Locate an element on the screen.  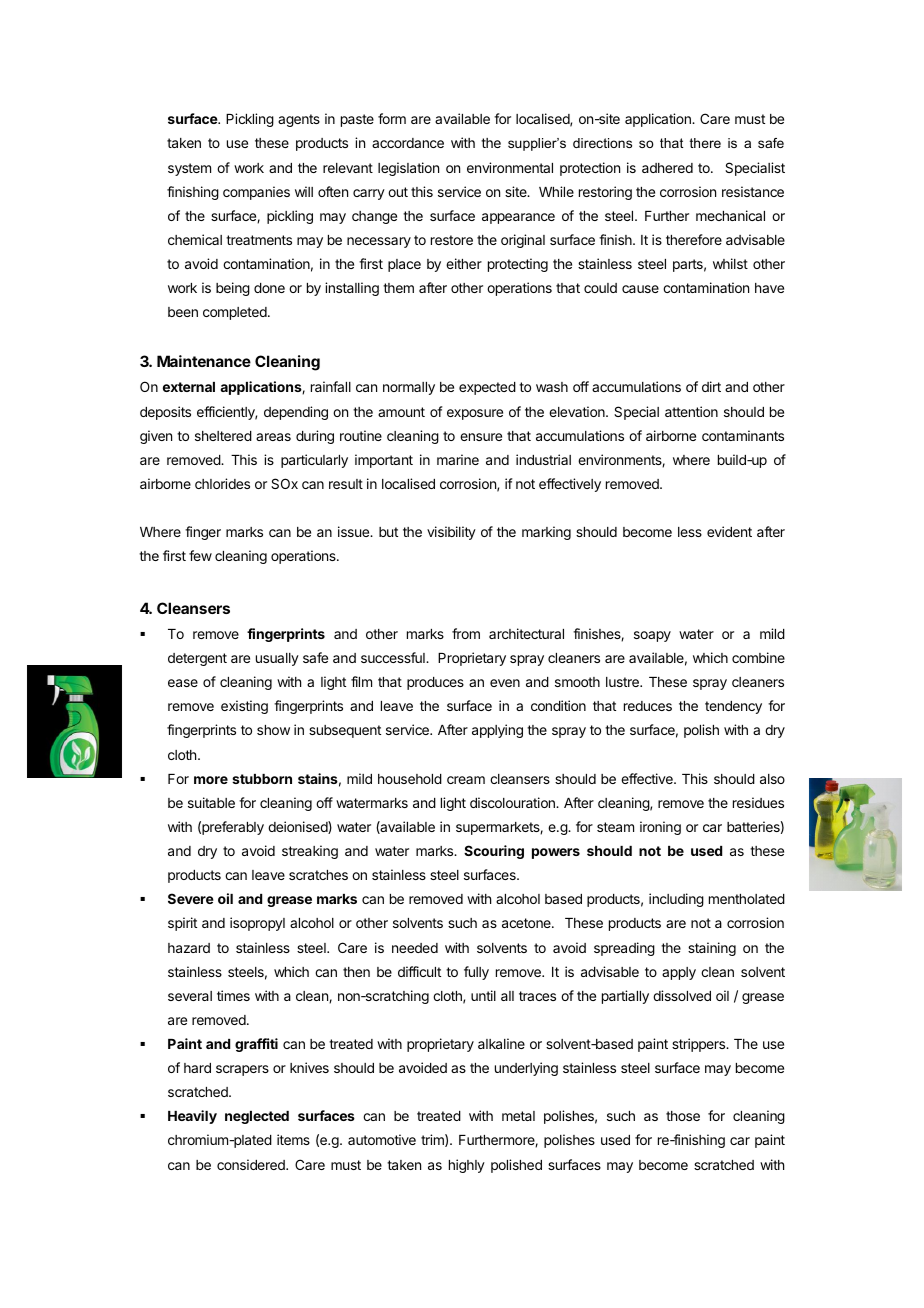
neglected is located at coordinates (257, 1117).
